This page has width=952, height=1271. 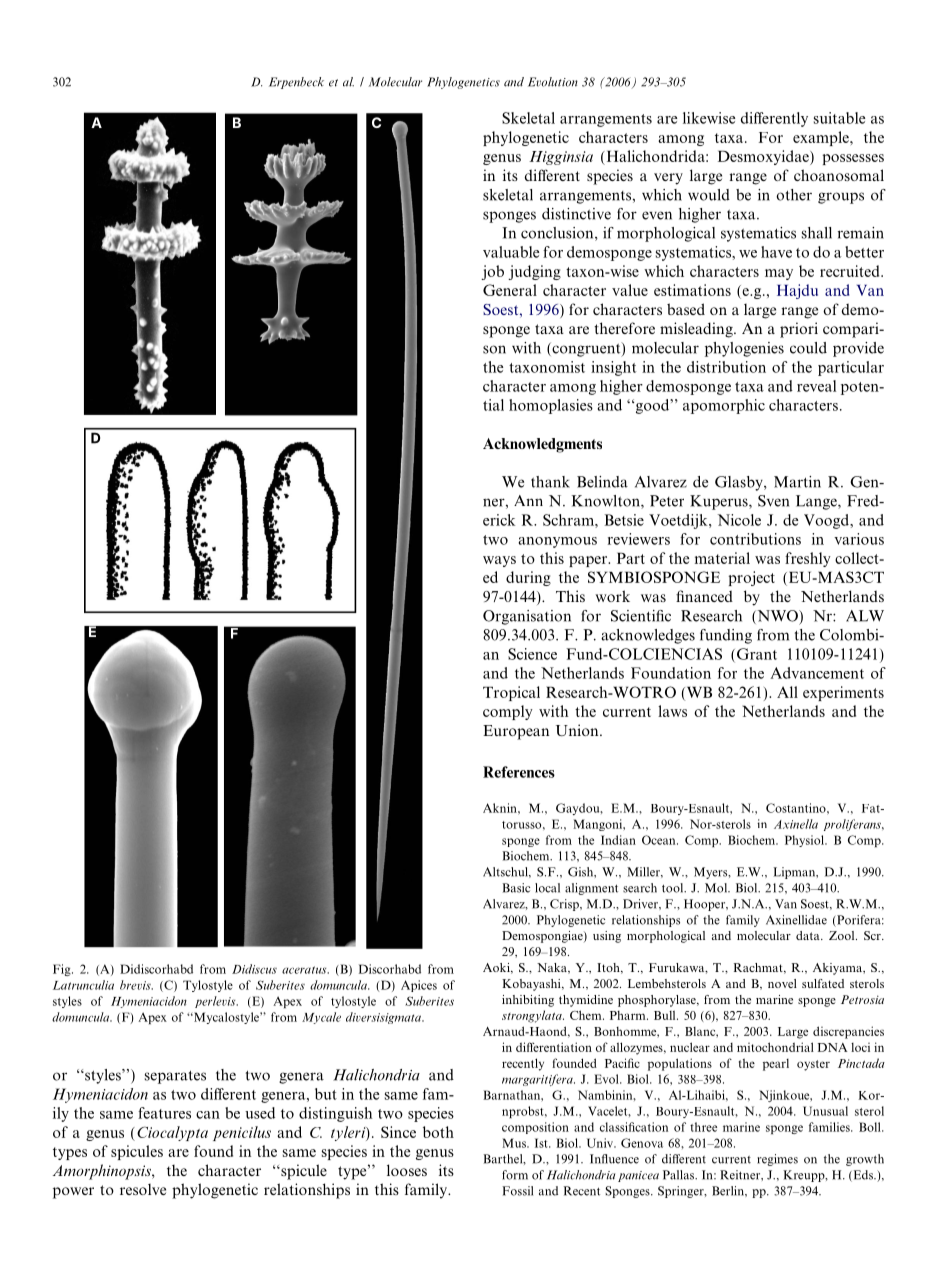 What do you see at coordinates (511, 693) in the page?
I see `Tropical` at bounding box center [511, 693].
